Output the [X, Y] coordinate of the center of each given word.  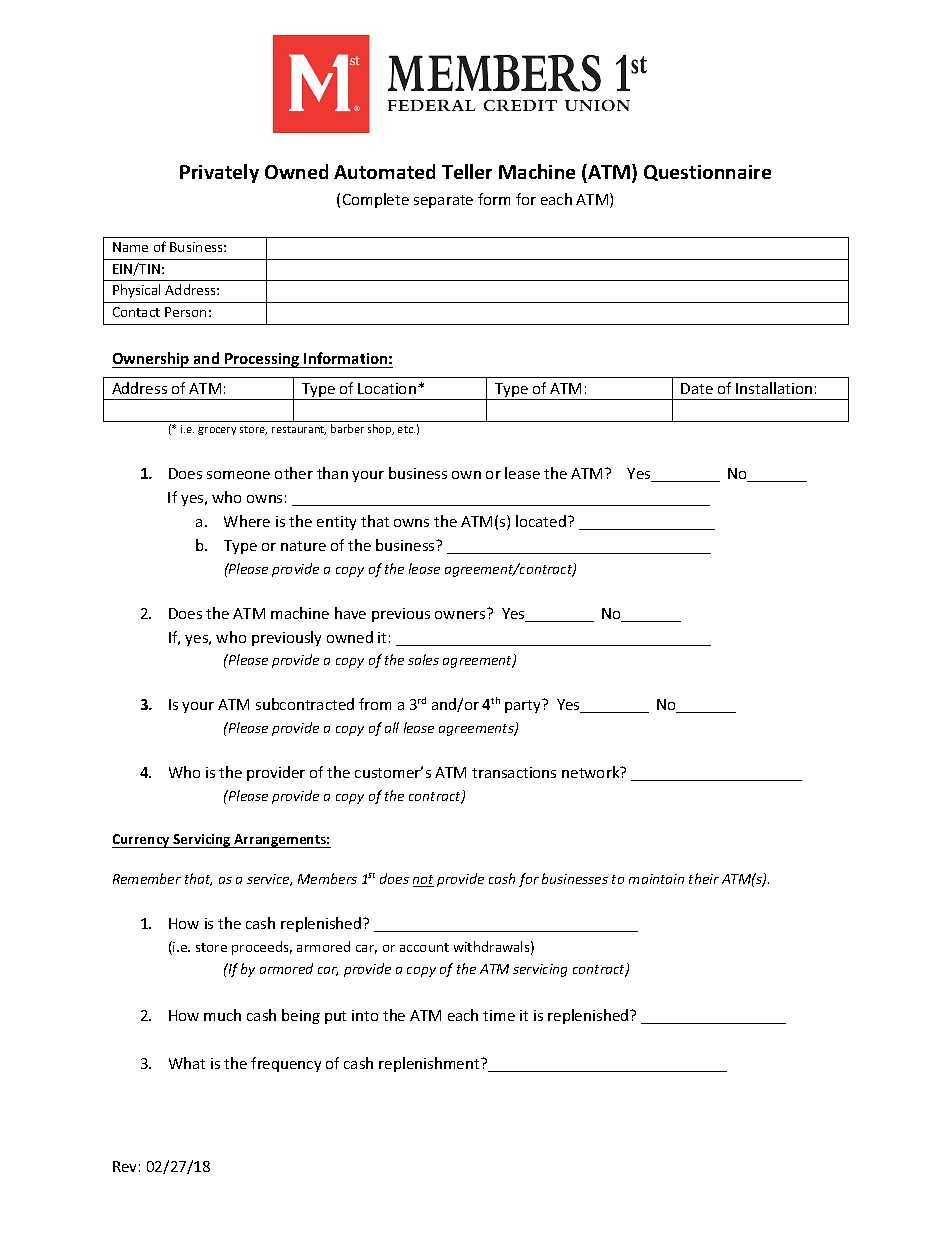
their [704, 878]
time [499, 1015]
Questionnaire [707, 173]
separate [443, 201]
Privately [219, 173]
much [222, 1015]
